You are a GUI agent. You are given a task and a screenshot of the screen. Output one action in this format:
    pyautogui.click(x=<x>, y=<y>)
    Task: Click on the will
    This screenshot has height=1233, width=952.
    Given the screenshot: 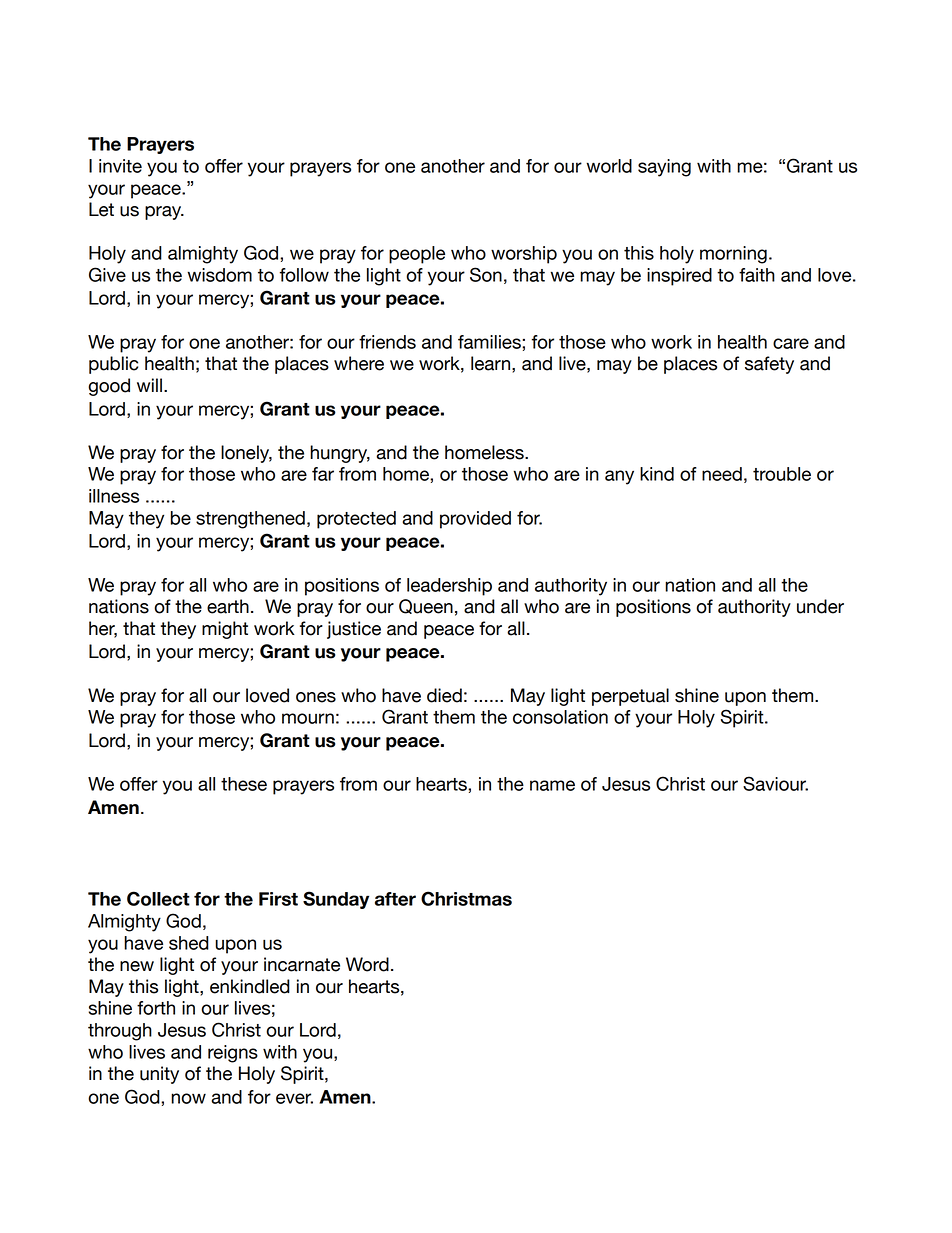 What is the action you would take?
    pyautogui.click(x=149, y=385)
